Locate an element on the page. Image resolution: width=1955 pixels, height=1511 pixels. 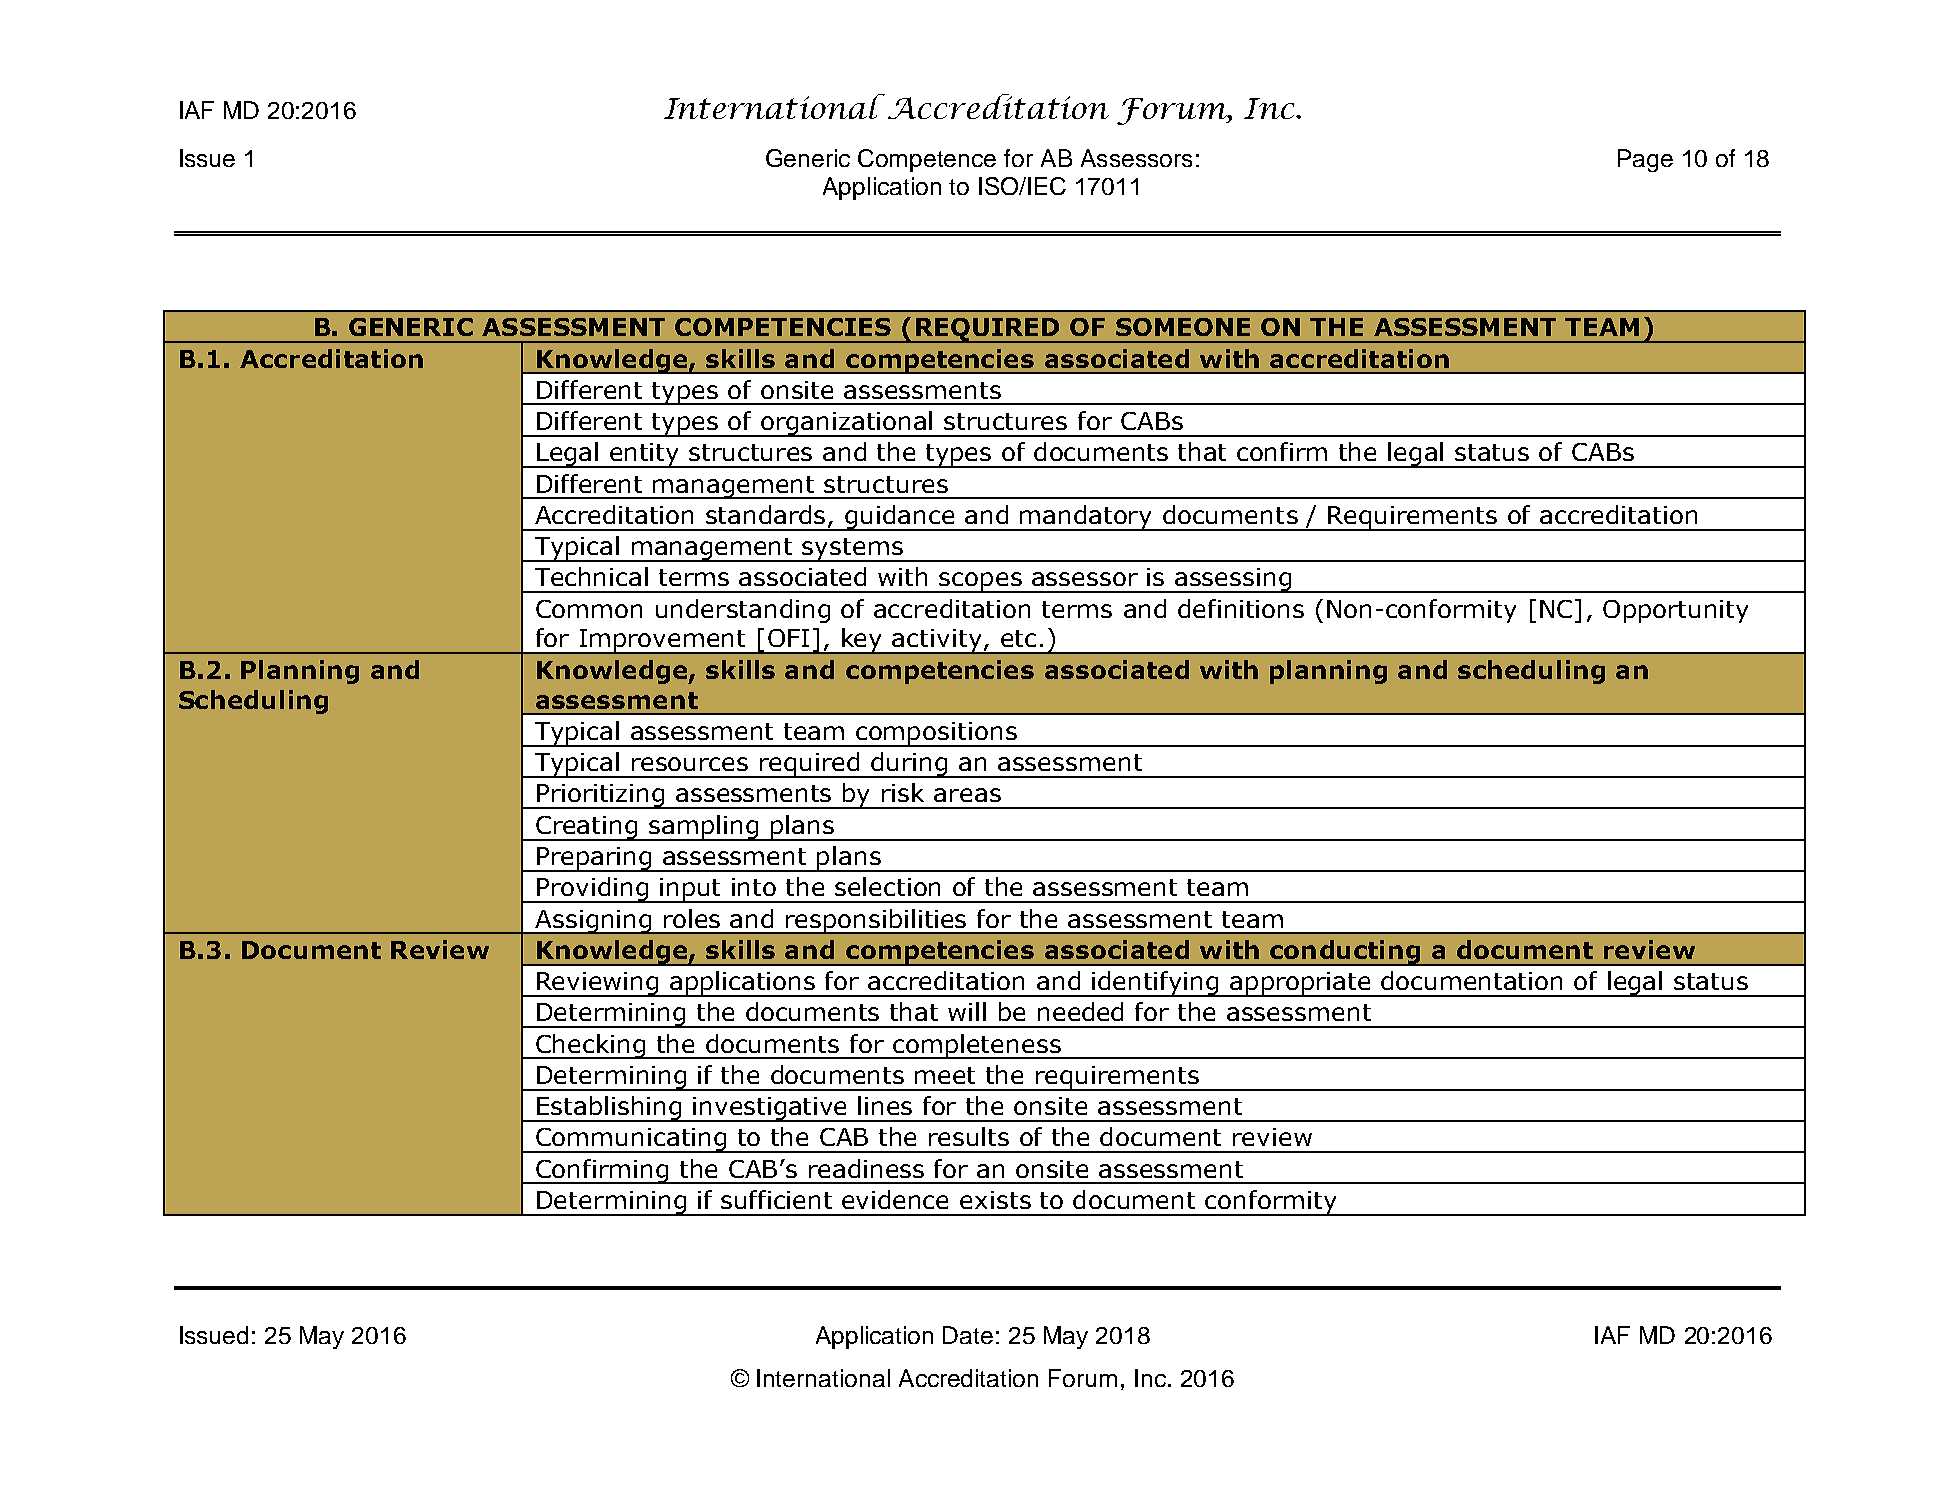
sufficient is located at coordinates (776, 1199).
